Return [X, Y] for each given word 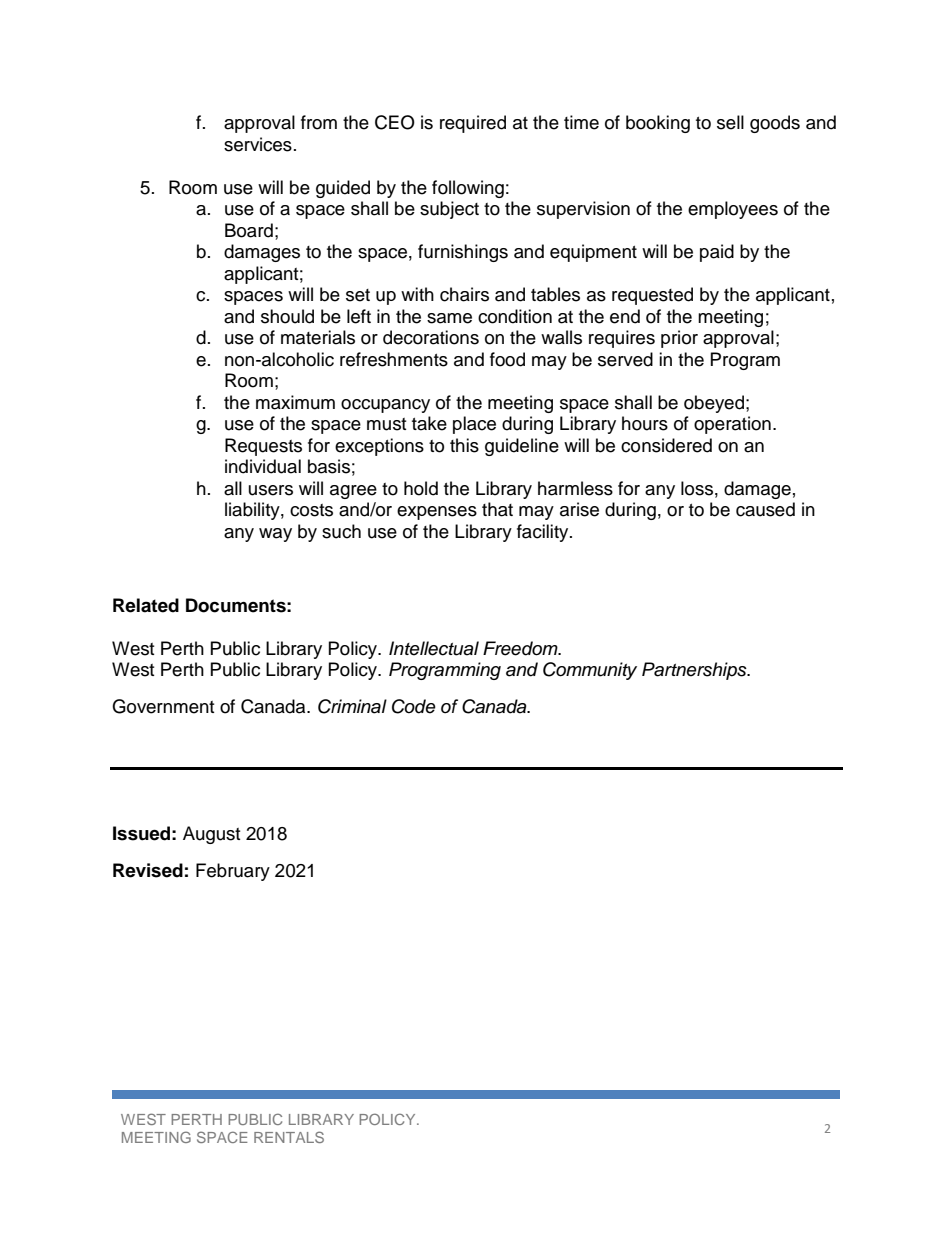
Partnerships [695, 671]
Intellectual [434, 648]
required [473, 124]
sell [730, 122]
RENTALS [289, 1137]
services [258, 144]
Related [146, 605]
